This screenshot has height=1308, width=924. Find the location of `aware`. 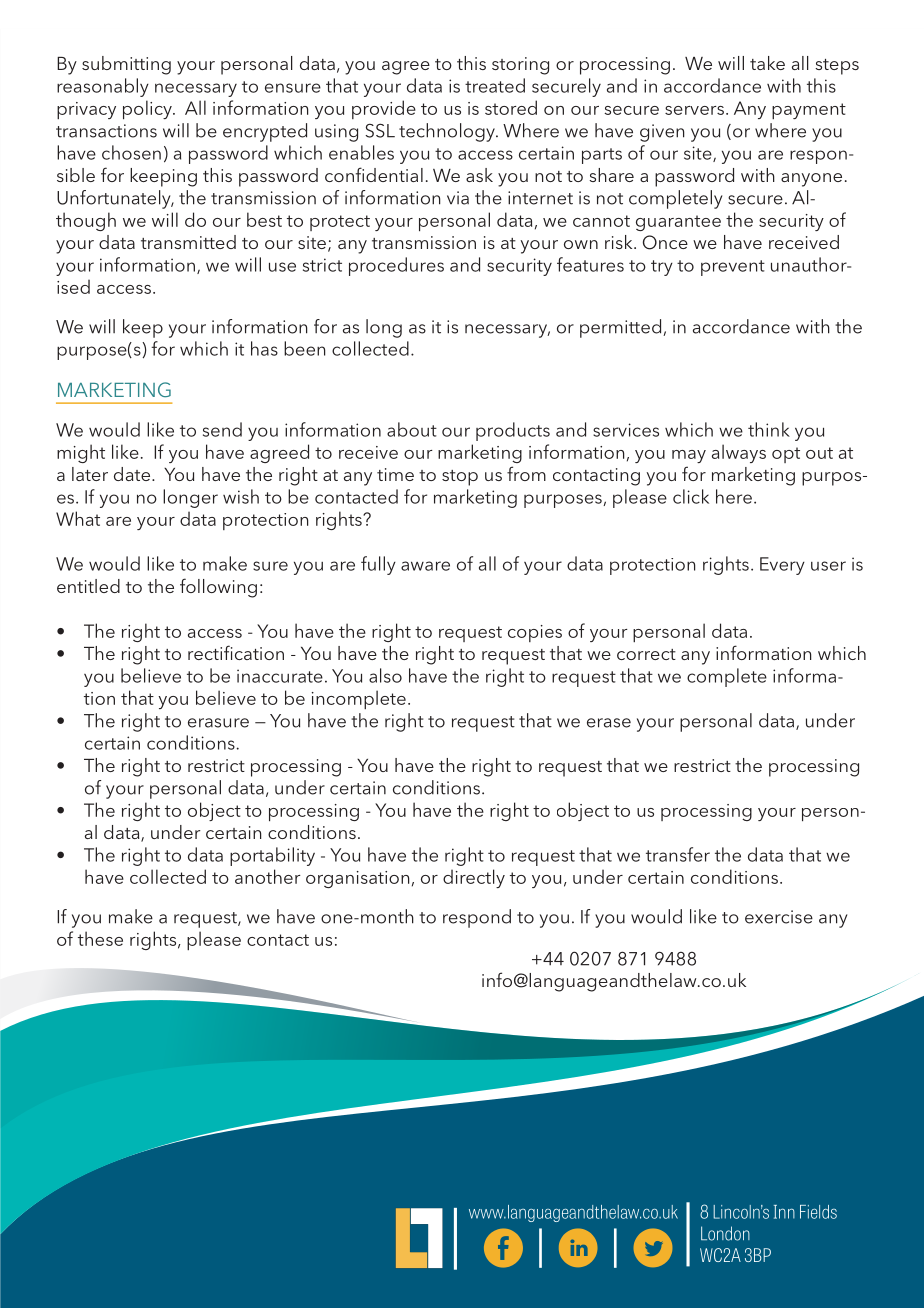

aware is located at coordinates (425, 566).
